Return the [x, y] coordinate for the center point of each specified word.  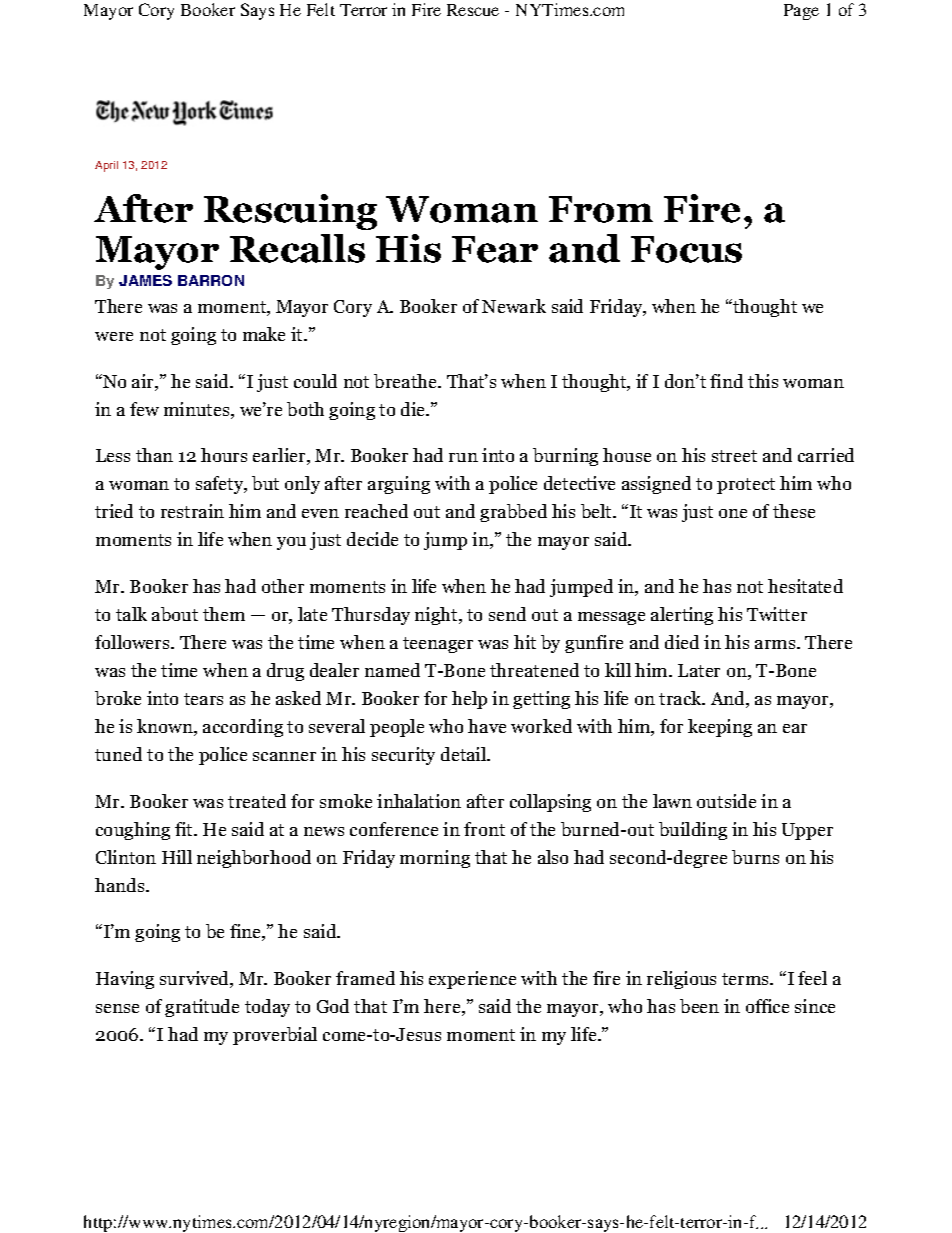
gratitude [202, 1008]
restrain [192, 511]
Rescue [473, 10]
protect [746, 486]
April [106, 166]
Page [801, 12]
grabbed [513, 513]
